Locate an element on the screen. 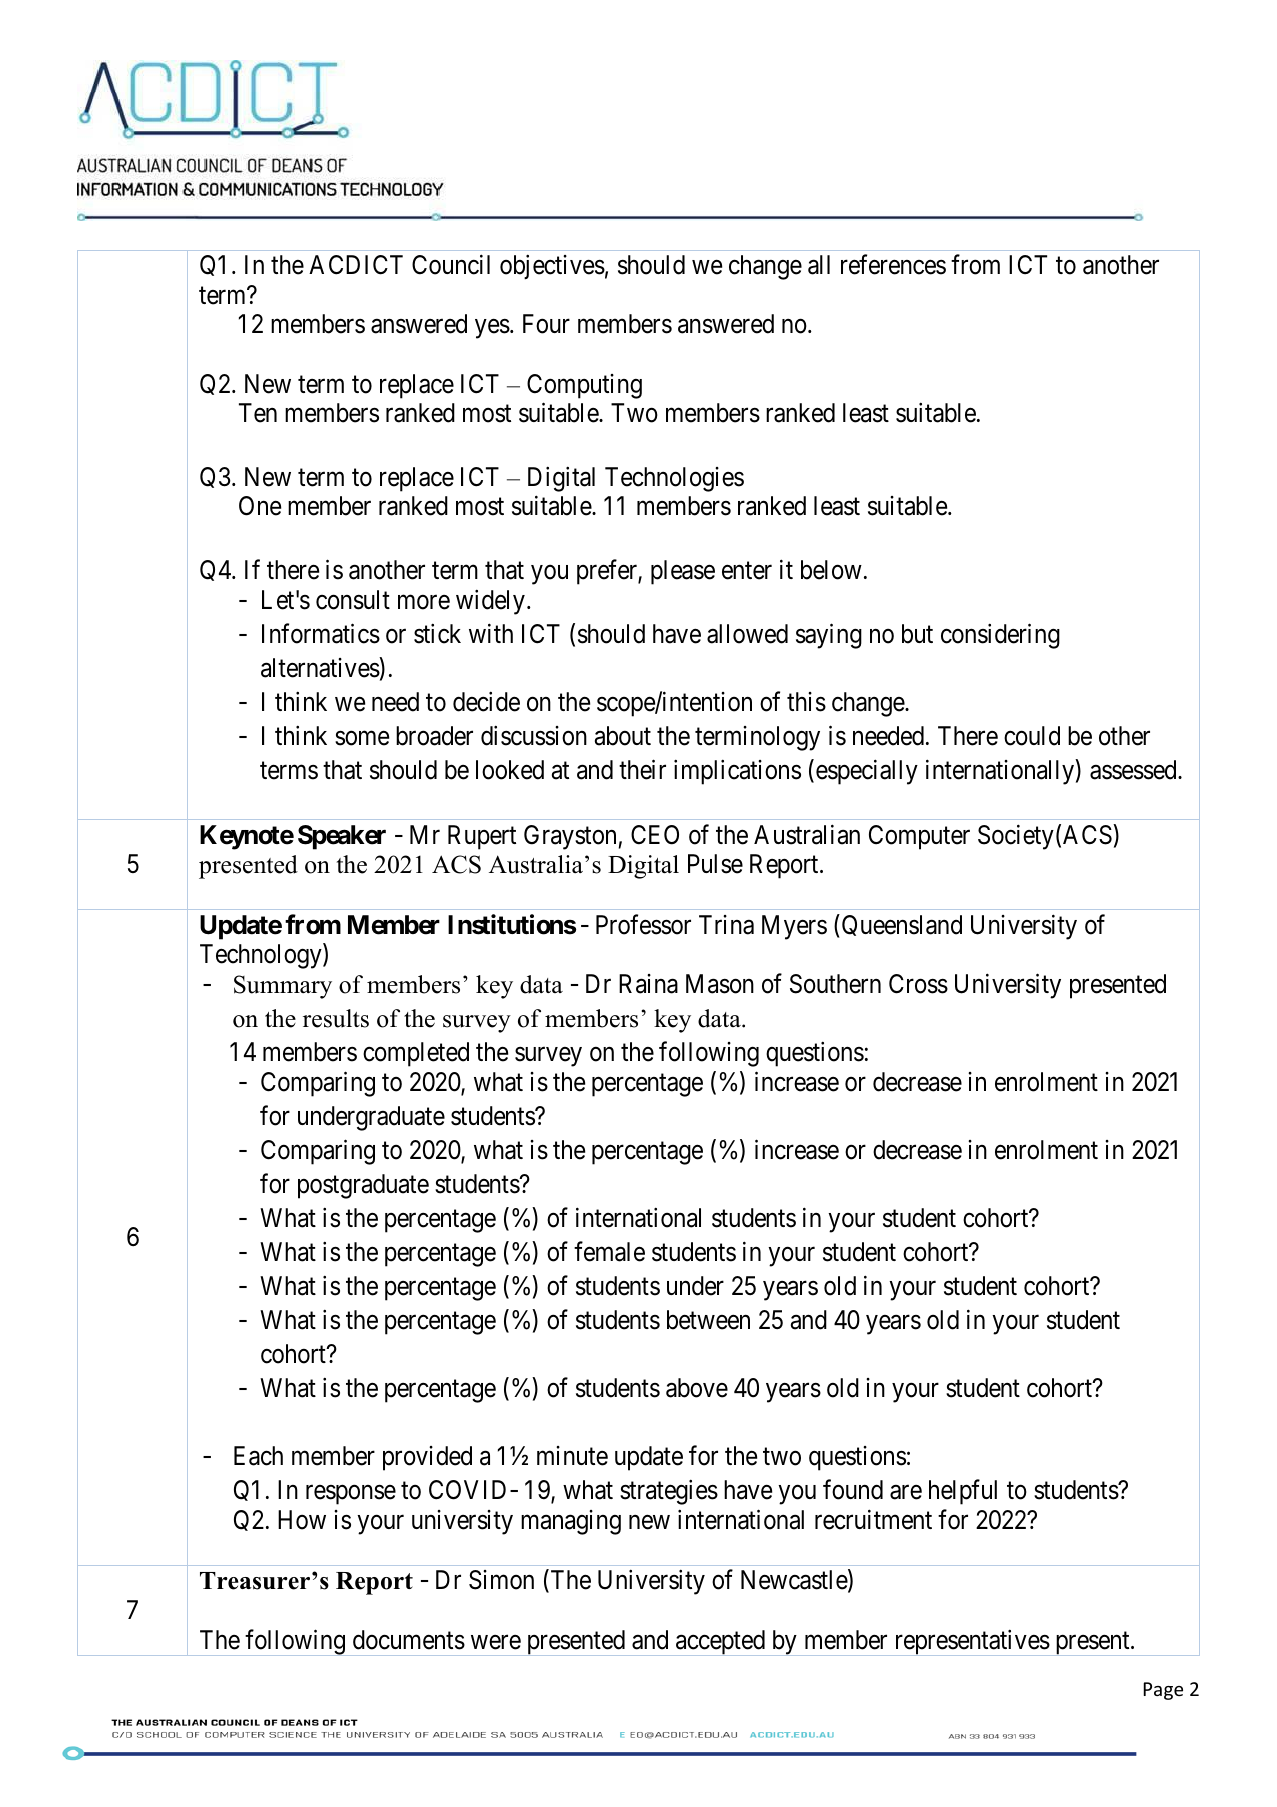 The image size is (1277, 1807). references is located at coordinates (893, 264).
